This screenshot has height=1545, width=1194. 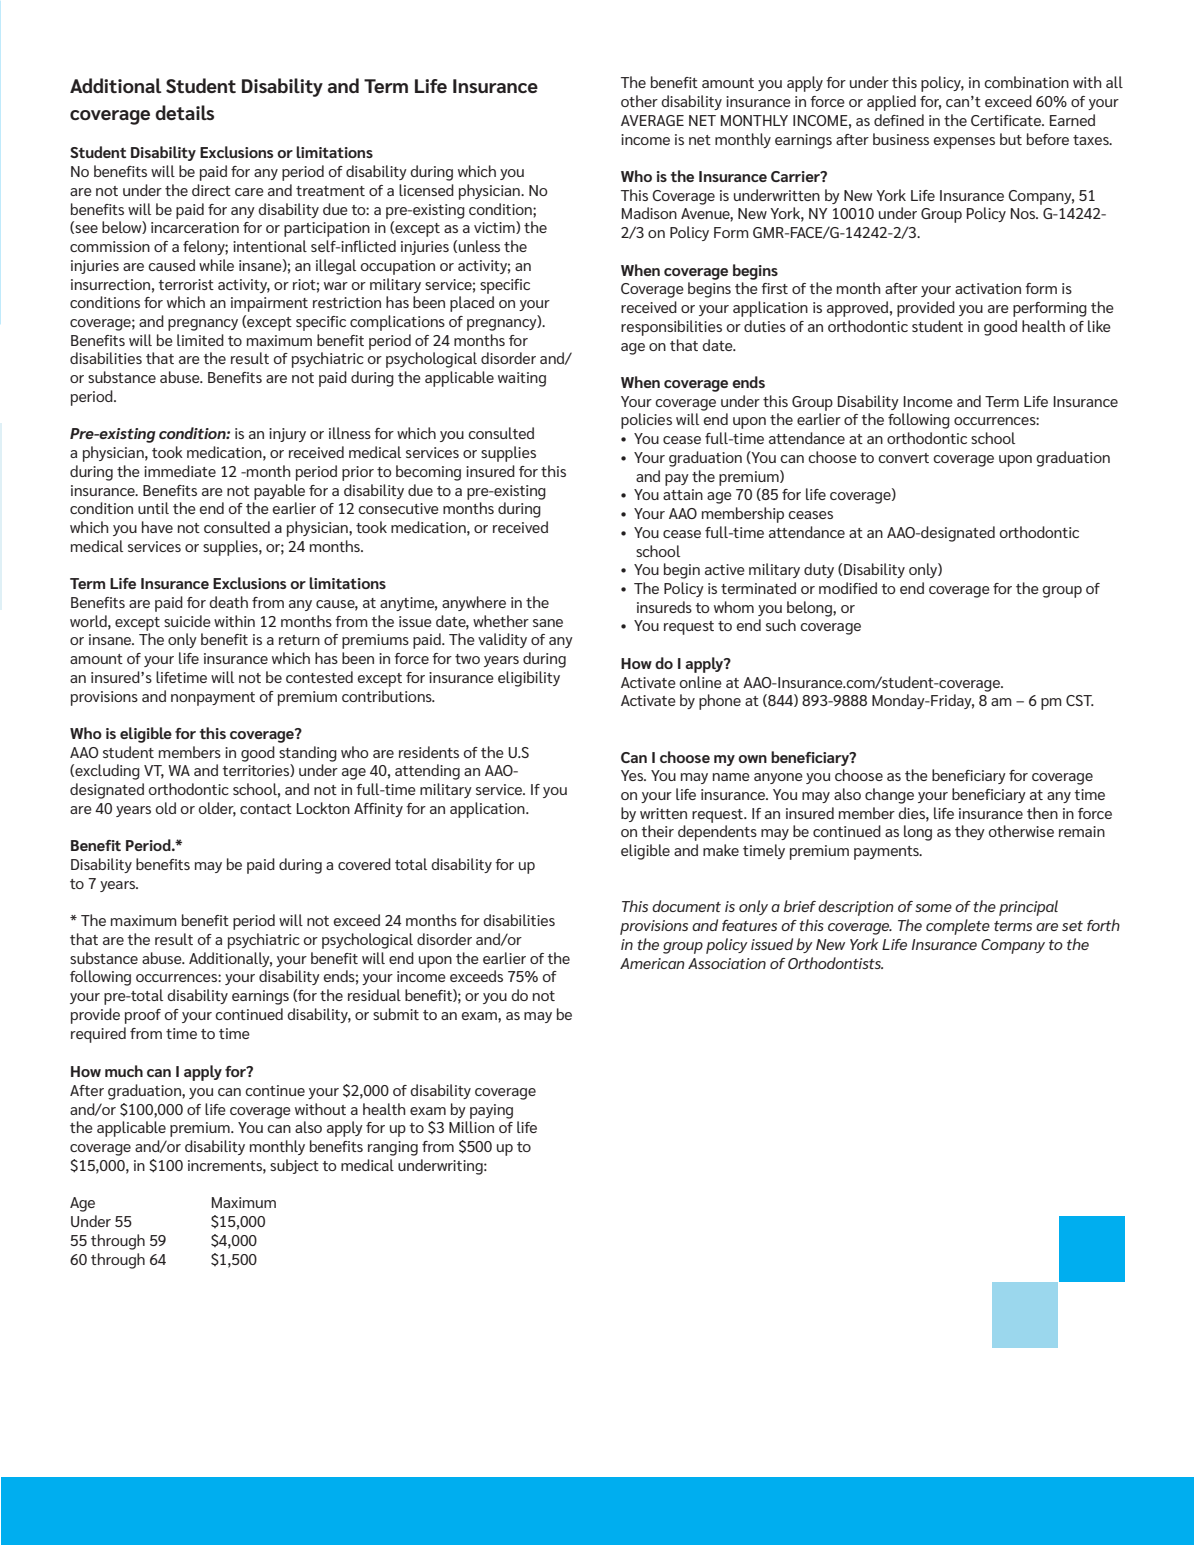 I want to click on have, so click(x=157, y=527).
